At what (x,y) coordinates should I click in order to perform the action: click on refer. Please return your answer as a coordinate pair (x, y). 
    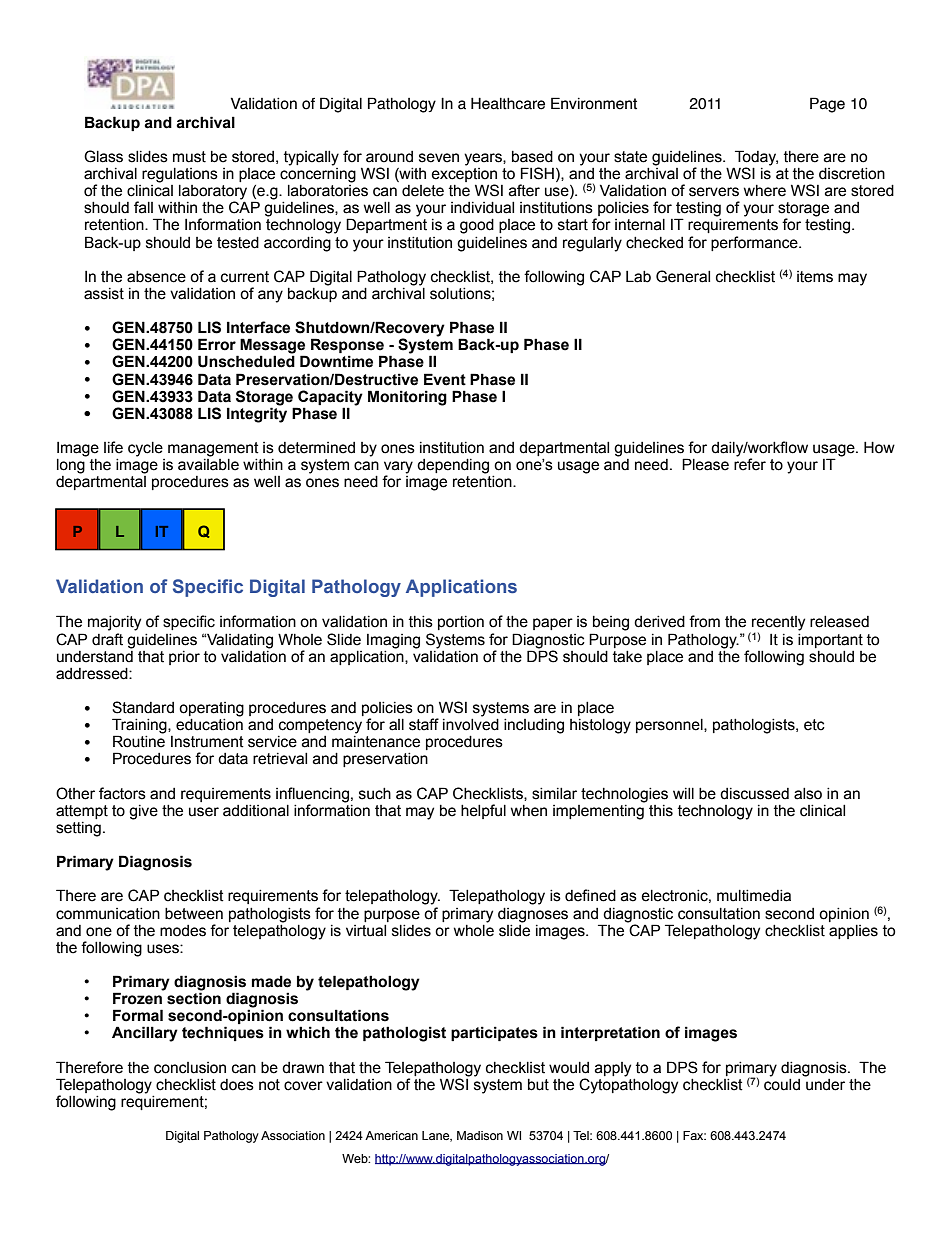
    Looking at the image, I should click on (750, 463).
